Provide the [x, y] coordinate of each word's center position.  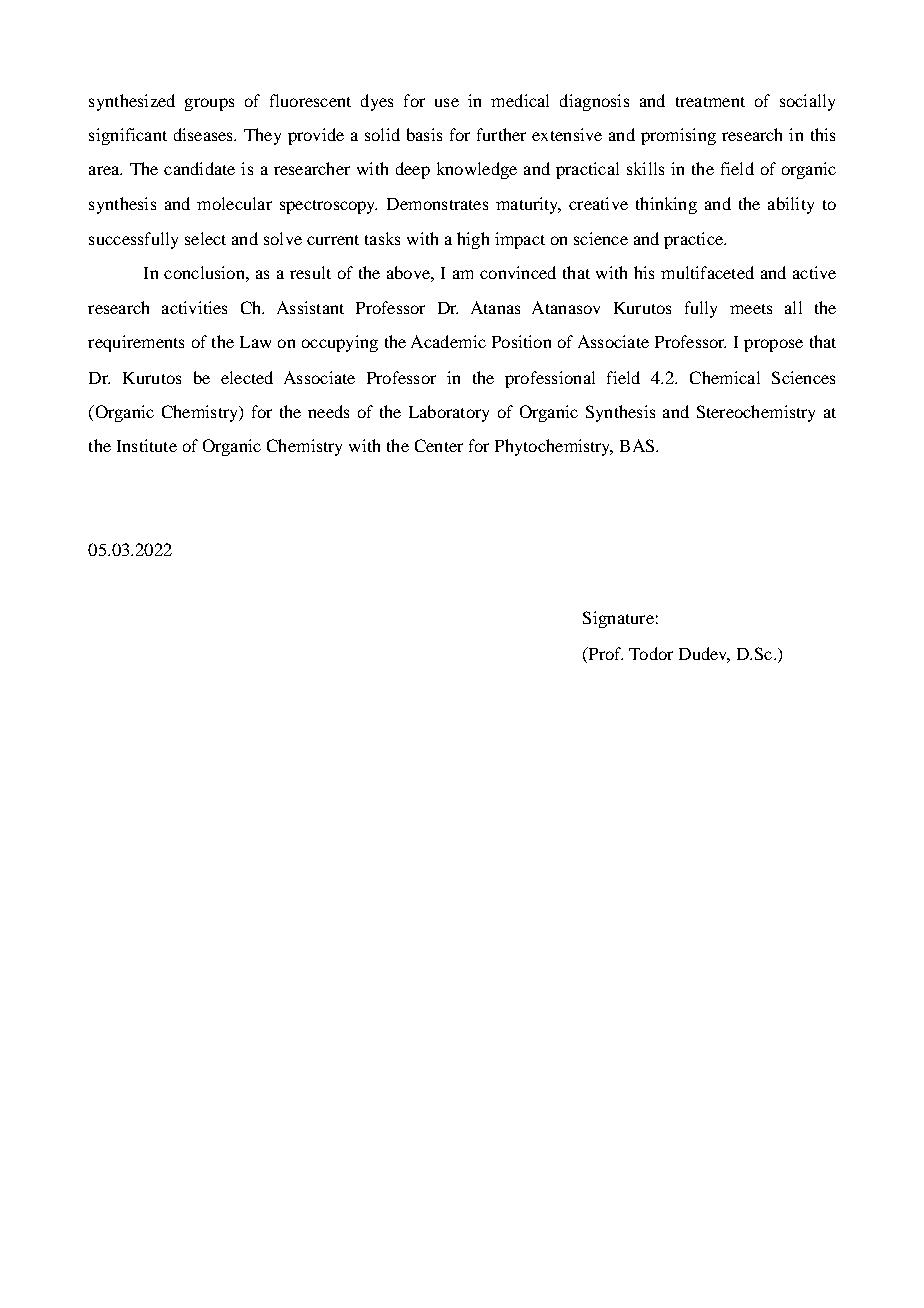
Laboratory [449, 413]
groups [209, 104]
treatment [710, 102]
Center [439, 445]
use [447, 102]
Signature [618, 619]
